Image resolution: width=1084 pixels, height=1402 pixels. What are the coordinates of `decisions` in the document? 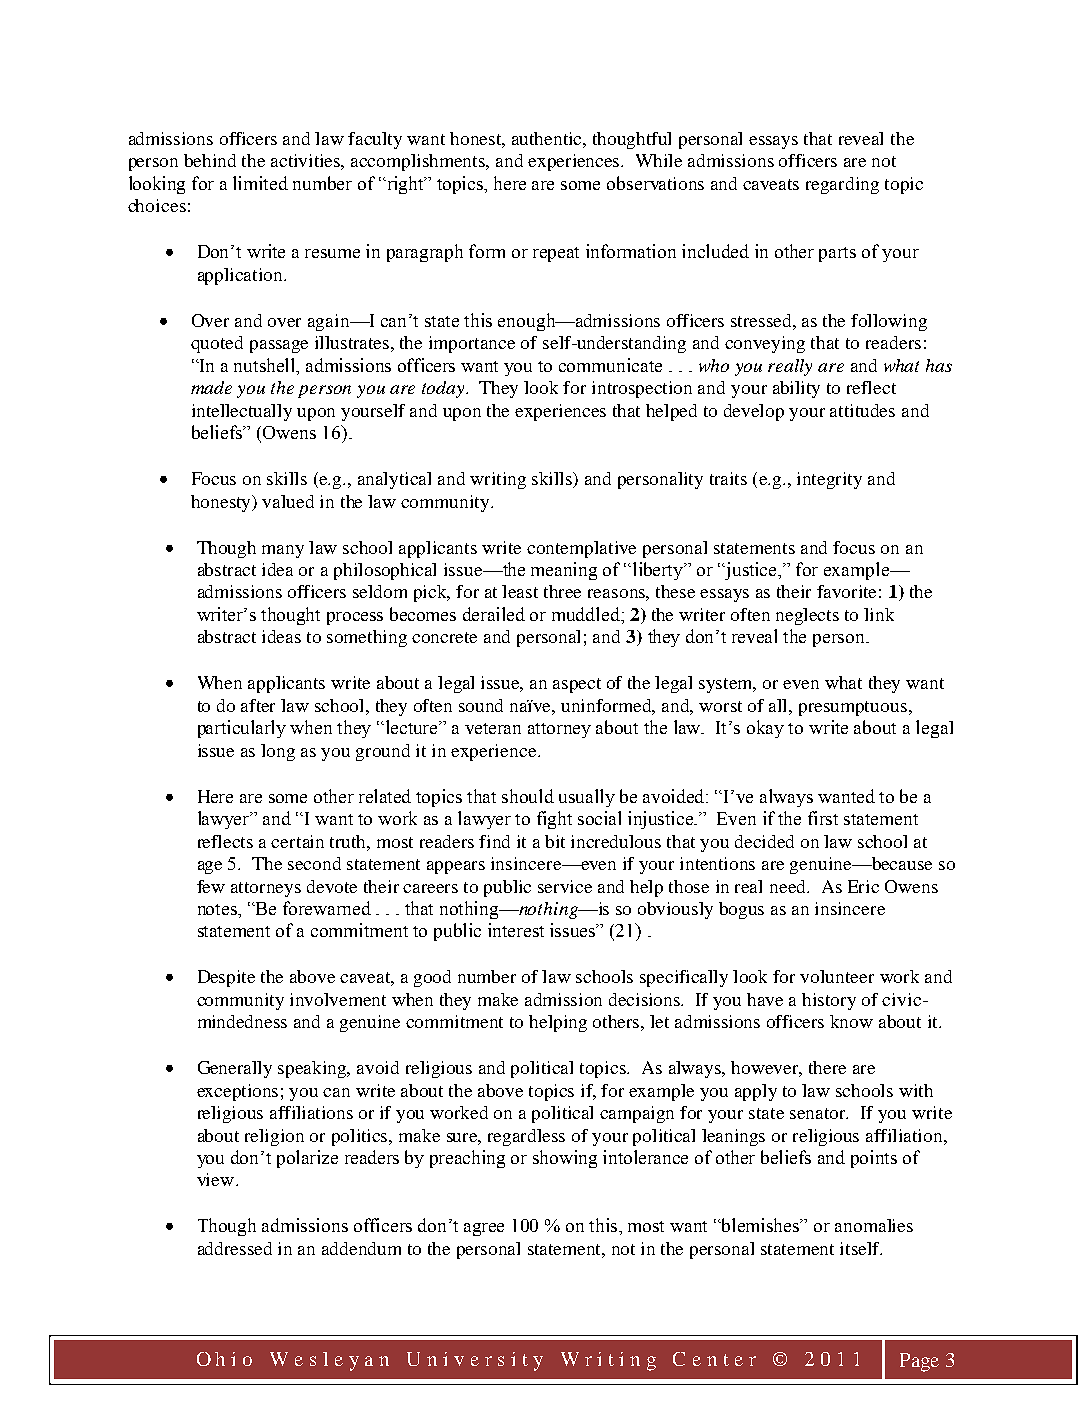 It's located at (646, 999).
